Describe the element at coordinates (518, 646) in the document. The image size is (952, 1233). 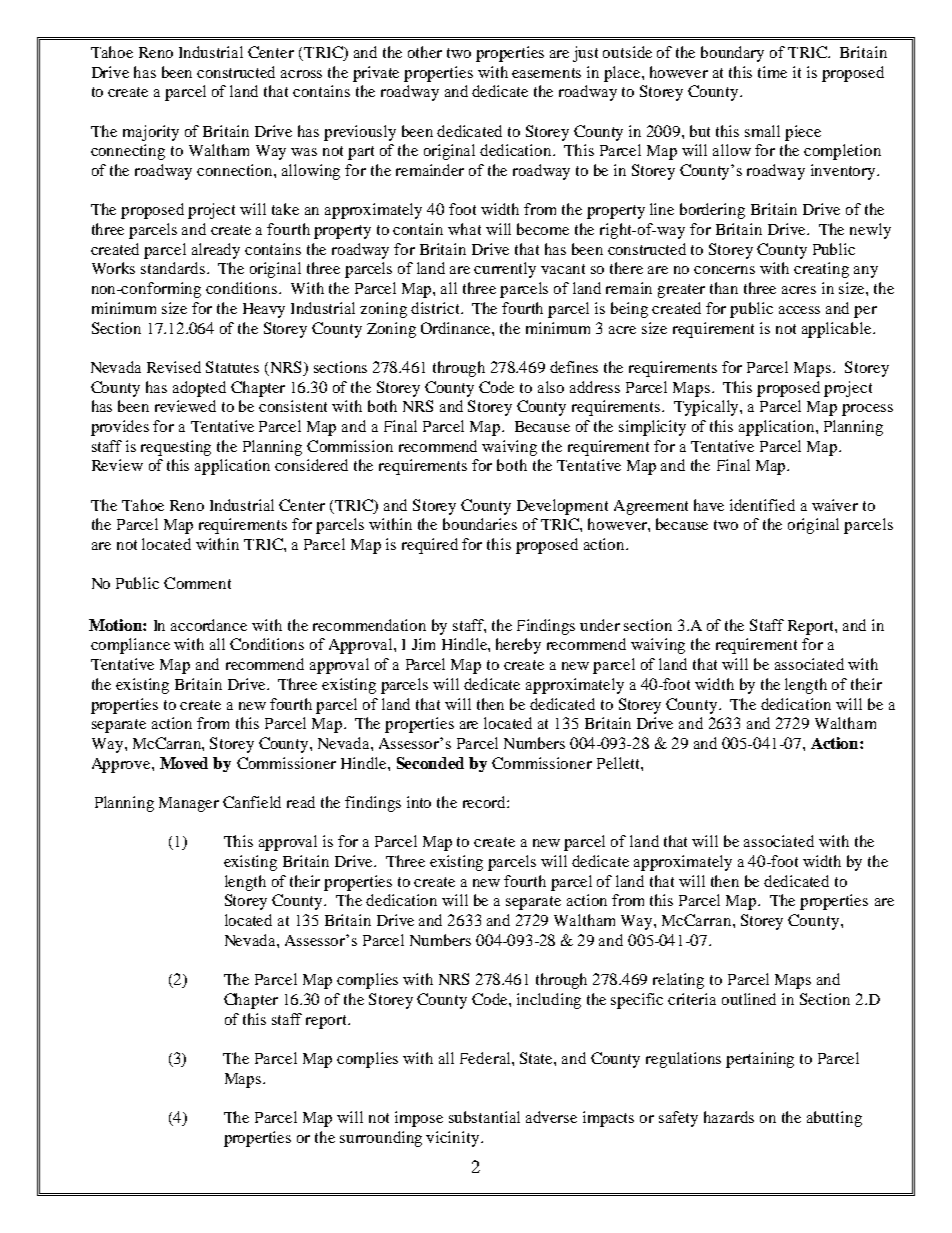
I see `hereby` at that location.
